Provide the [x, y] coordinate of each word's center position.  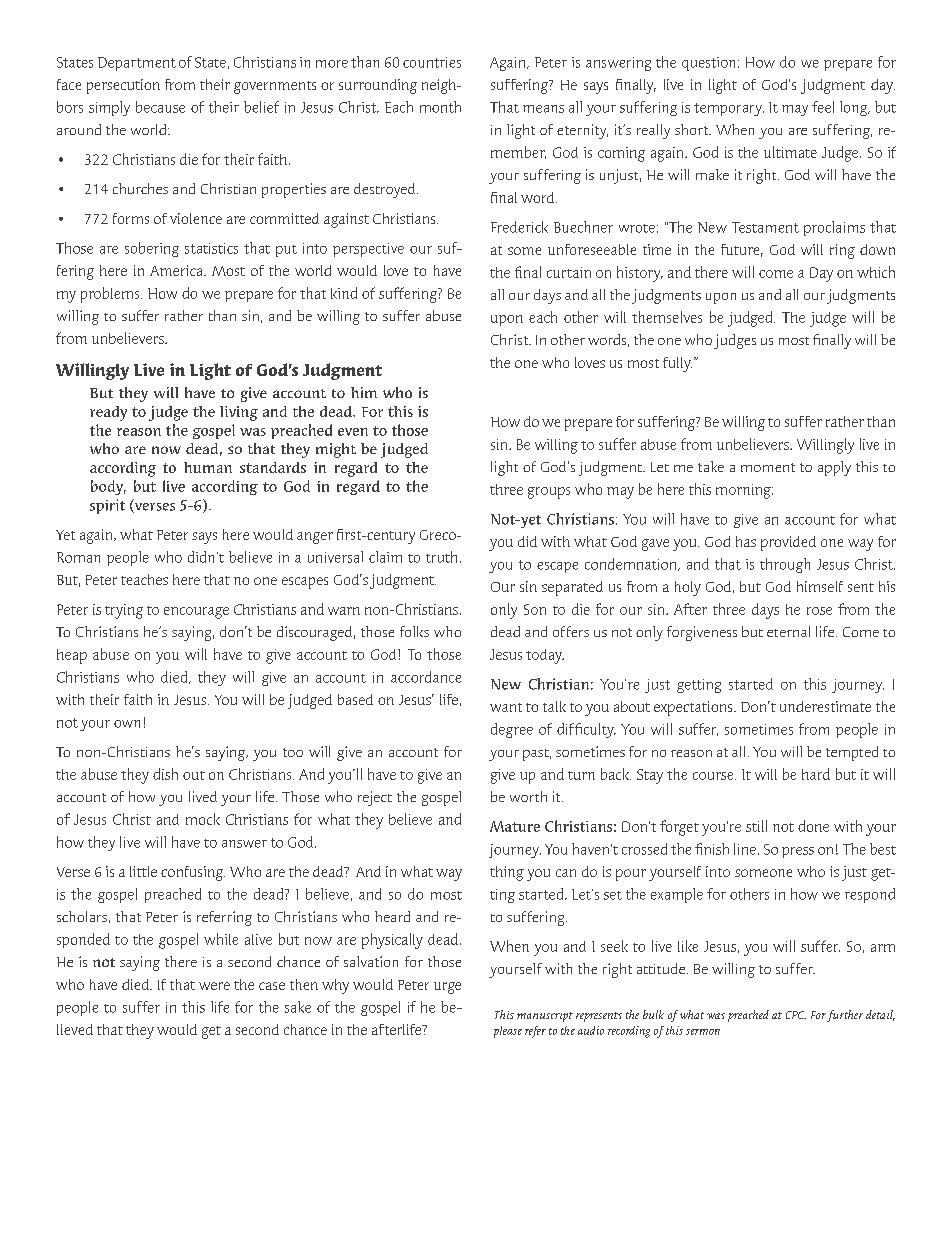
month [440, 107]
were [214, 986]
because [160, 107]
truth [441, 557]
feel [823, 107]
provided [788, 543]
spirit [107, 506]
